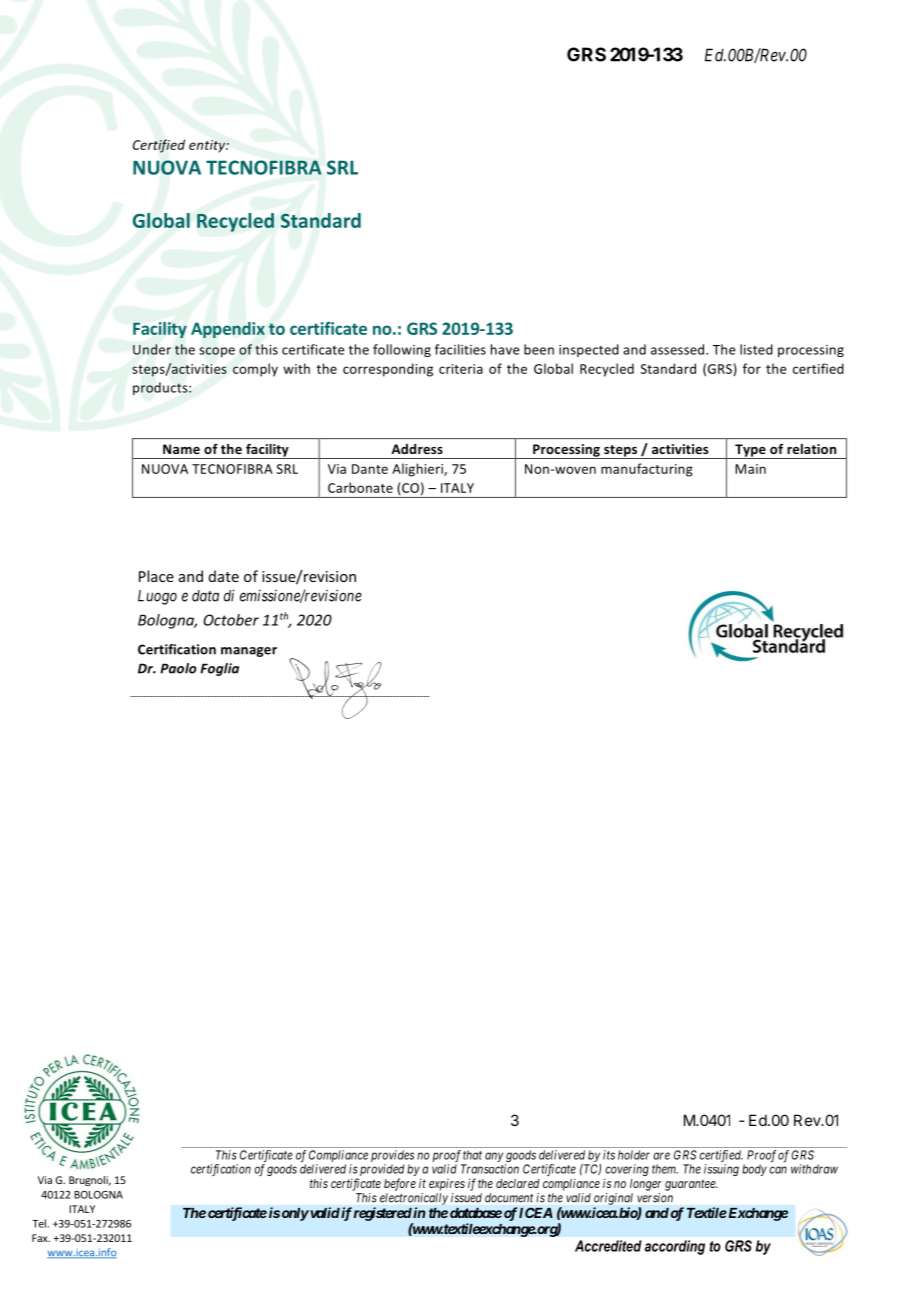 This image has width=924, height=1308. Describe the element at coordinates (40, 1223) in the image. I see `Tel` at that location.
